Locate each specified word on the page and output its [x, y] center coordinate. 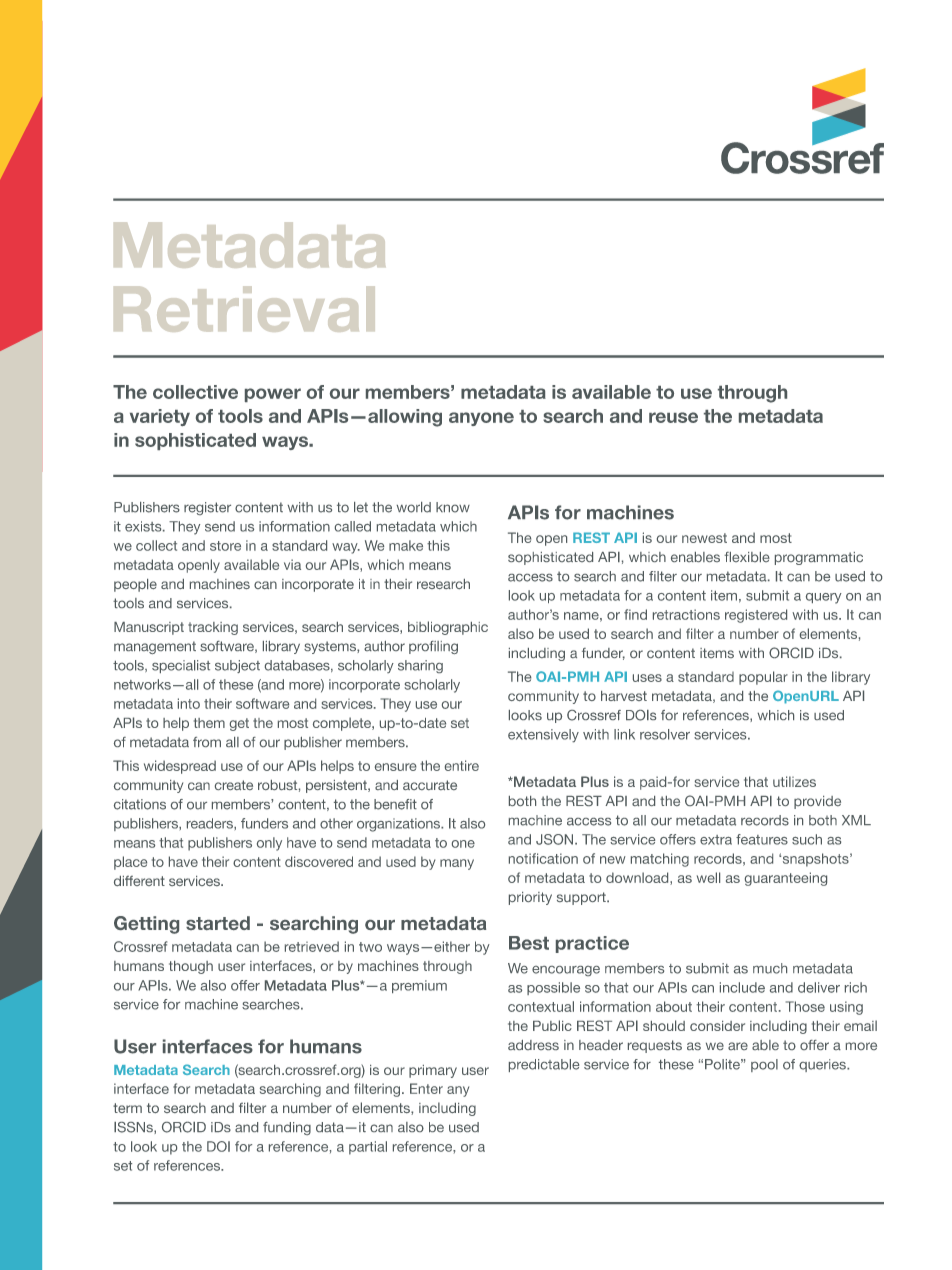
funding [287, 1128]
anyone [481, 419]
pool [764, 1065]
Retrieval [244, 309]
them [209, 723]
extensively [543, 736]
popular [763, 678]
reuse [673, 417]
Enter [426, 1088]
